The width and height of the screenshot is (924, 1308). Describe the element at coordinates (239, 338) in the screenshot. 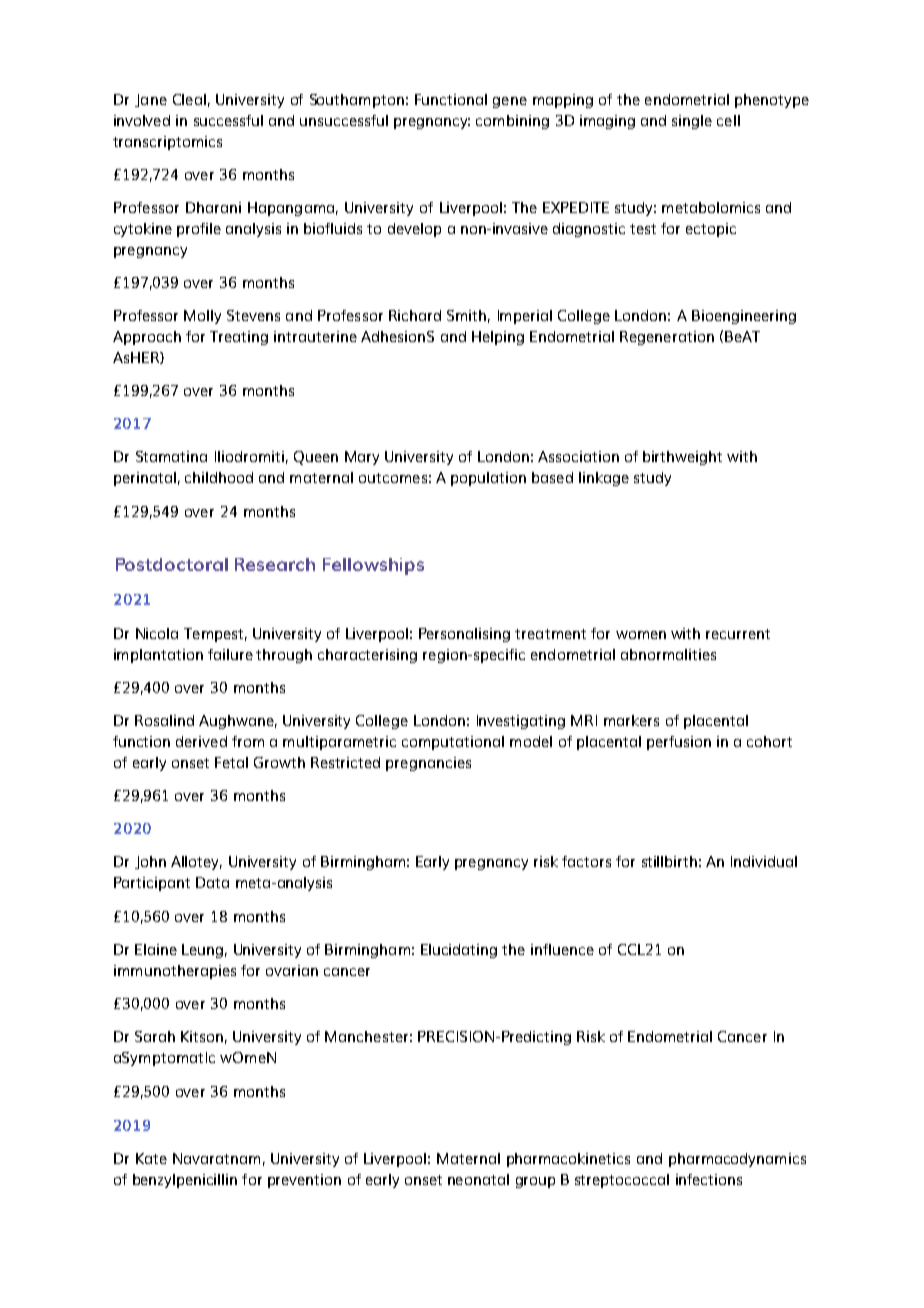

I see `Treating` at that location.
